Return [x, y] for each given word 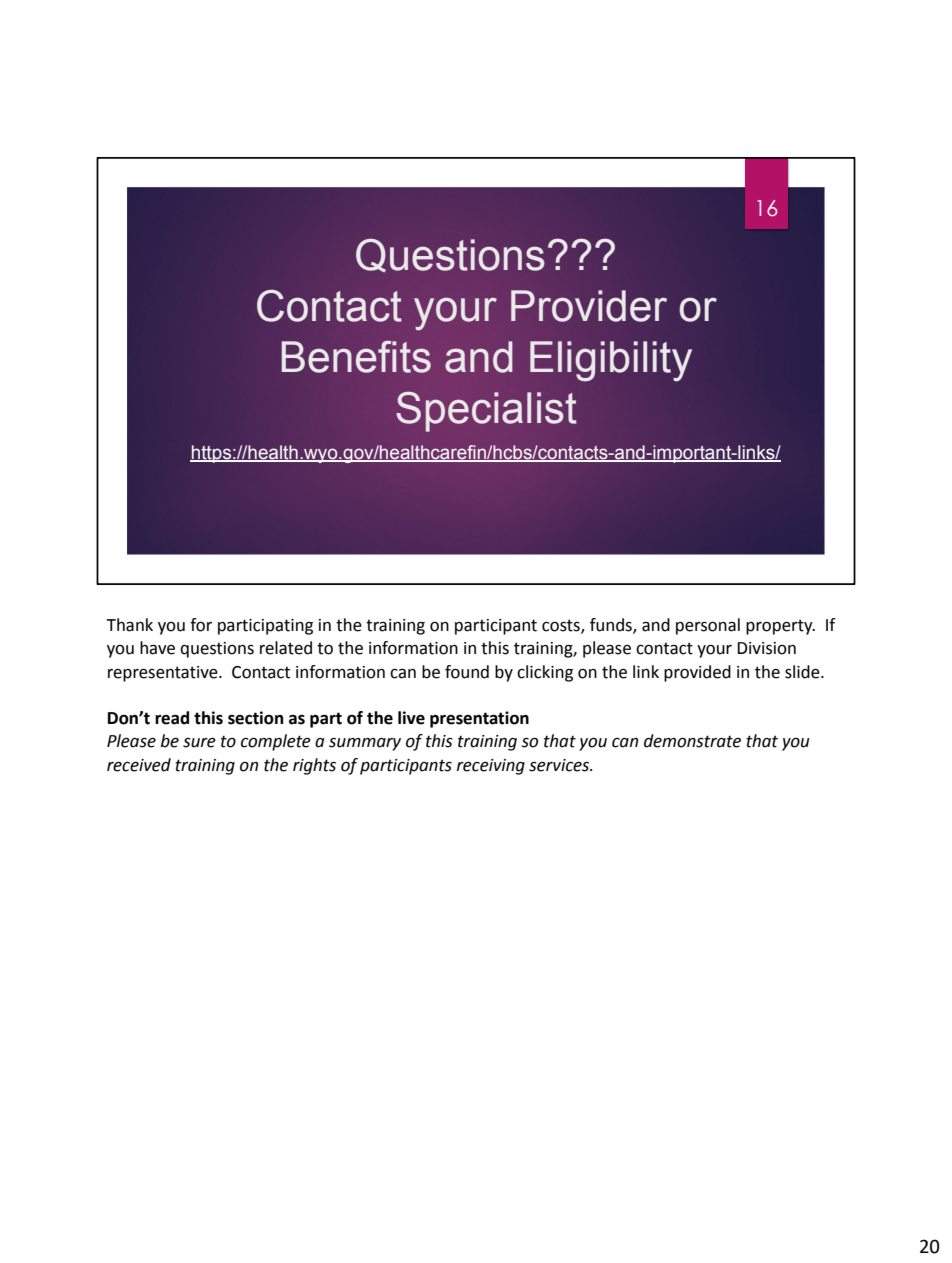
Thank [129, 625]
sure [199, 743]
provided [697, 673]
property [780, 627]
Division [766, 648]
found [467, 672]
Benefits [356, 356]
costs [562, 626]
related [286, 648]
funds [612, 626]
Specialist [486, 412]
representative [164, 674]
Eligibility [611, 361]
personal [708, 626]
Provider [589, 306]
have [157, 648]
